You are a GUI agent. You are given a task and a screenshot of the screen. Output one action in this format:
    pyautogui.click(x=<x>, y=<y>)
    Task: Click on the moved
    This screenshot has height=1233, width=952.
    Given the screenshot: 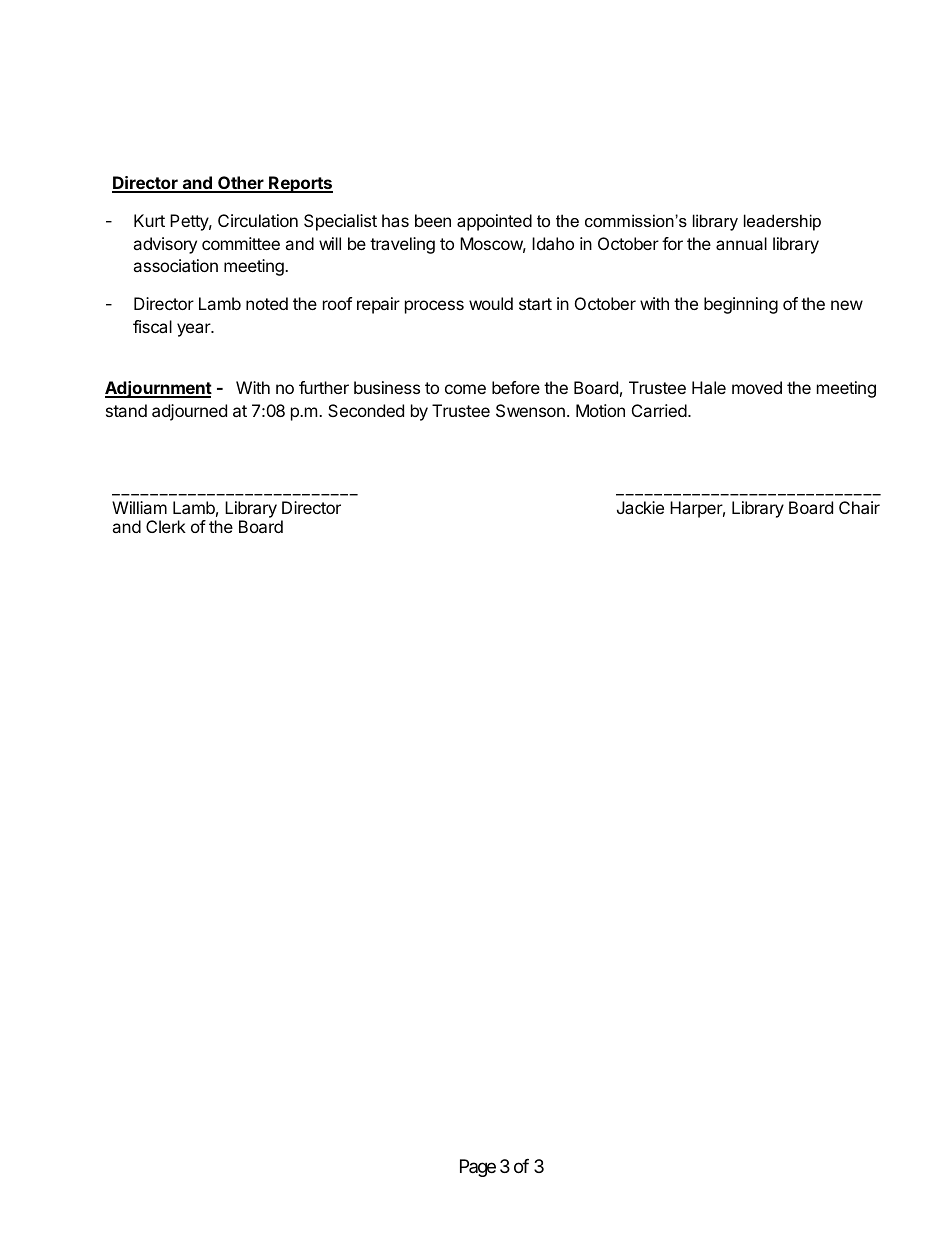 What is the action you would take?
    pyautogui.click(x=757, y=387)
